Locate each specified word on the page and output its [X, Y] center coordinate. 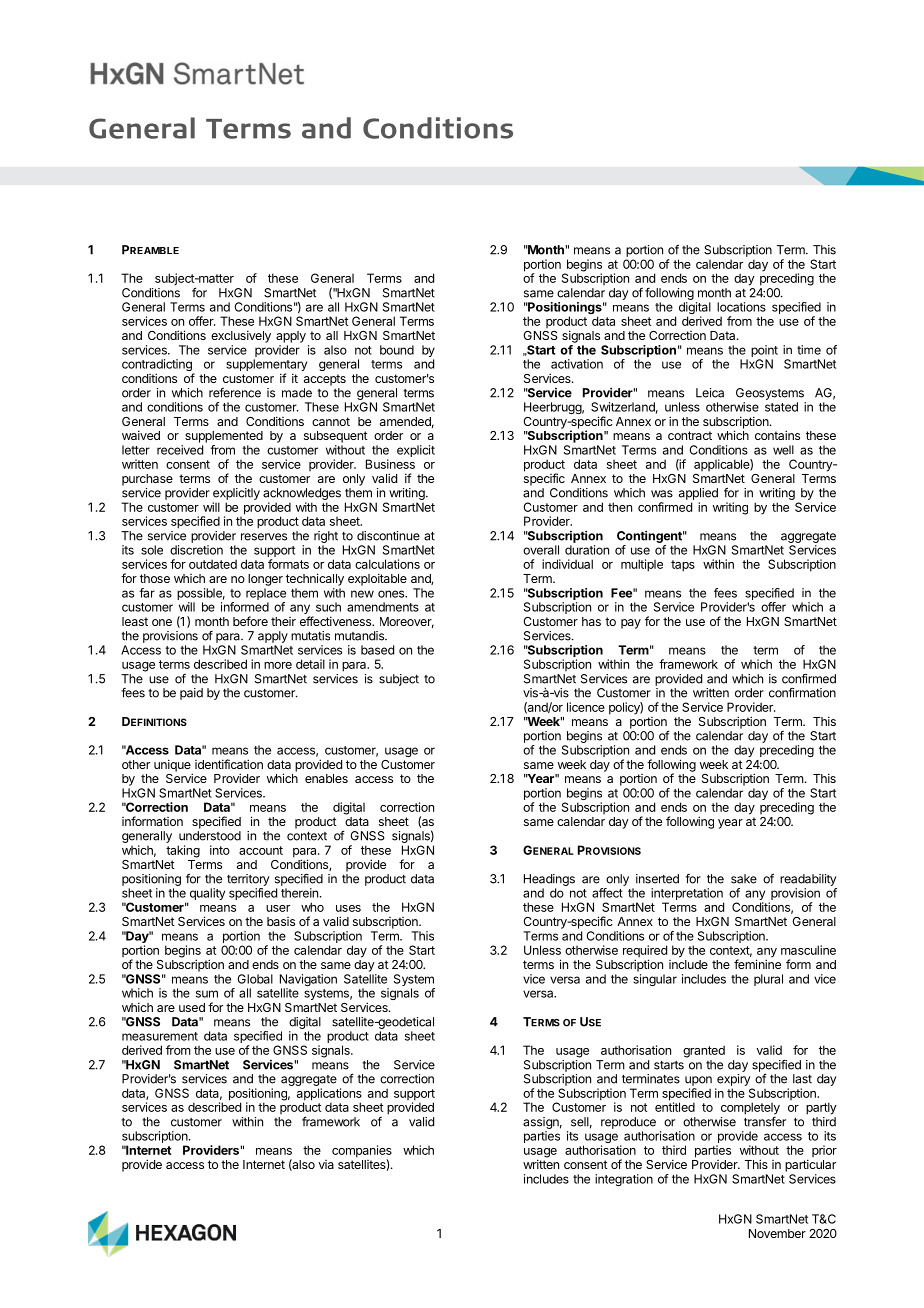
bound [397, 350]
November [777, 1233]
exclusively [241, 336]
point [764, 351]
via [326, 1164]
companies [362, 1152]
